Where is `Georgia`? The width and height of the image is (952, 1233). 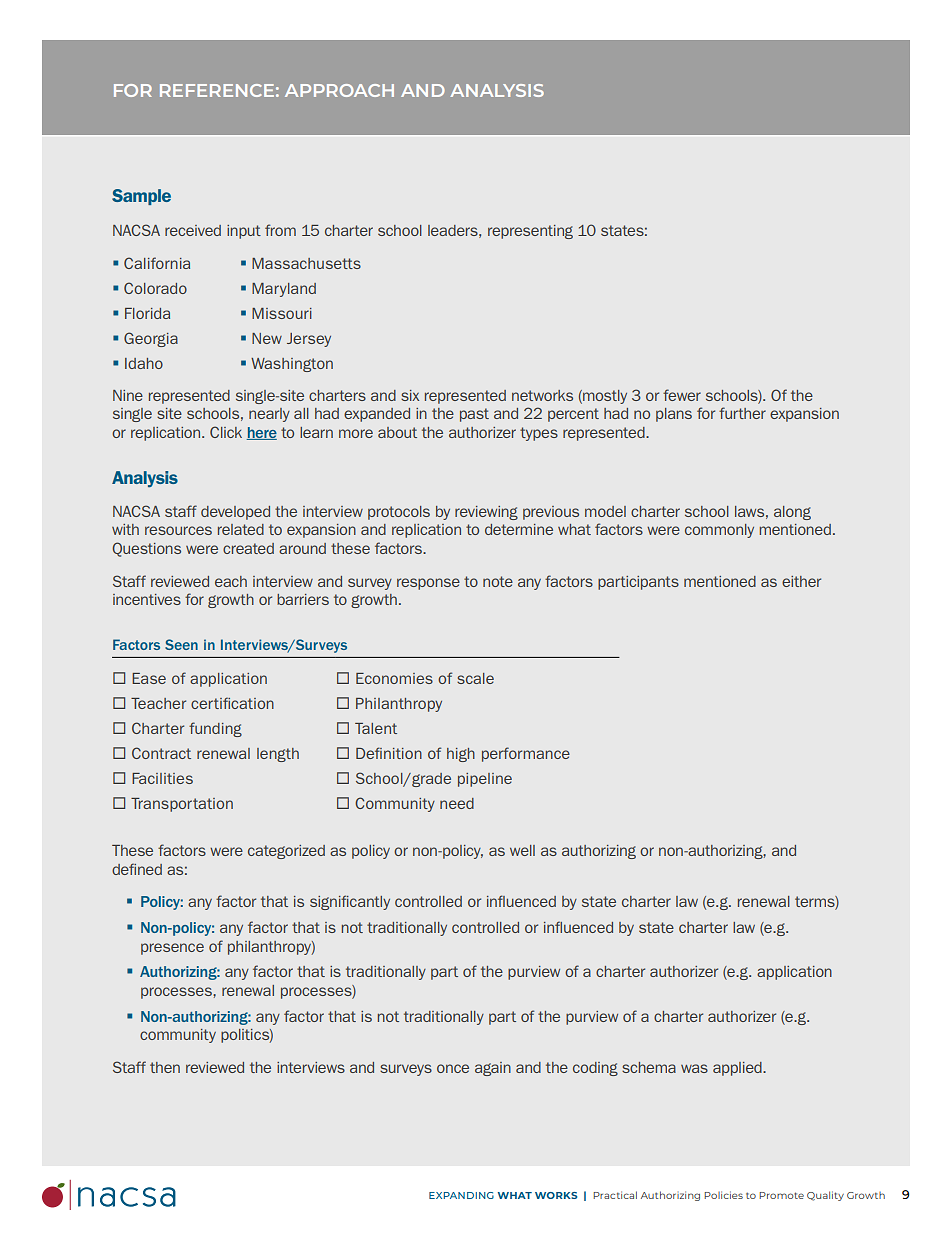 Georgia is located at coordinates (151, 339).
